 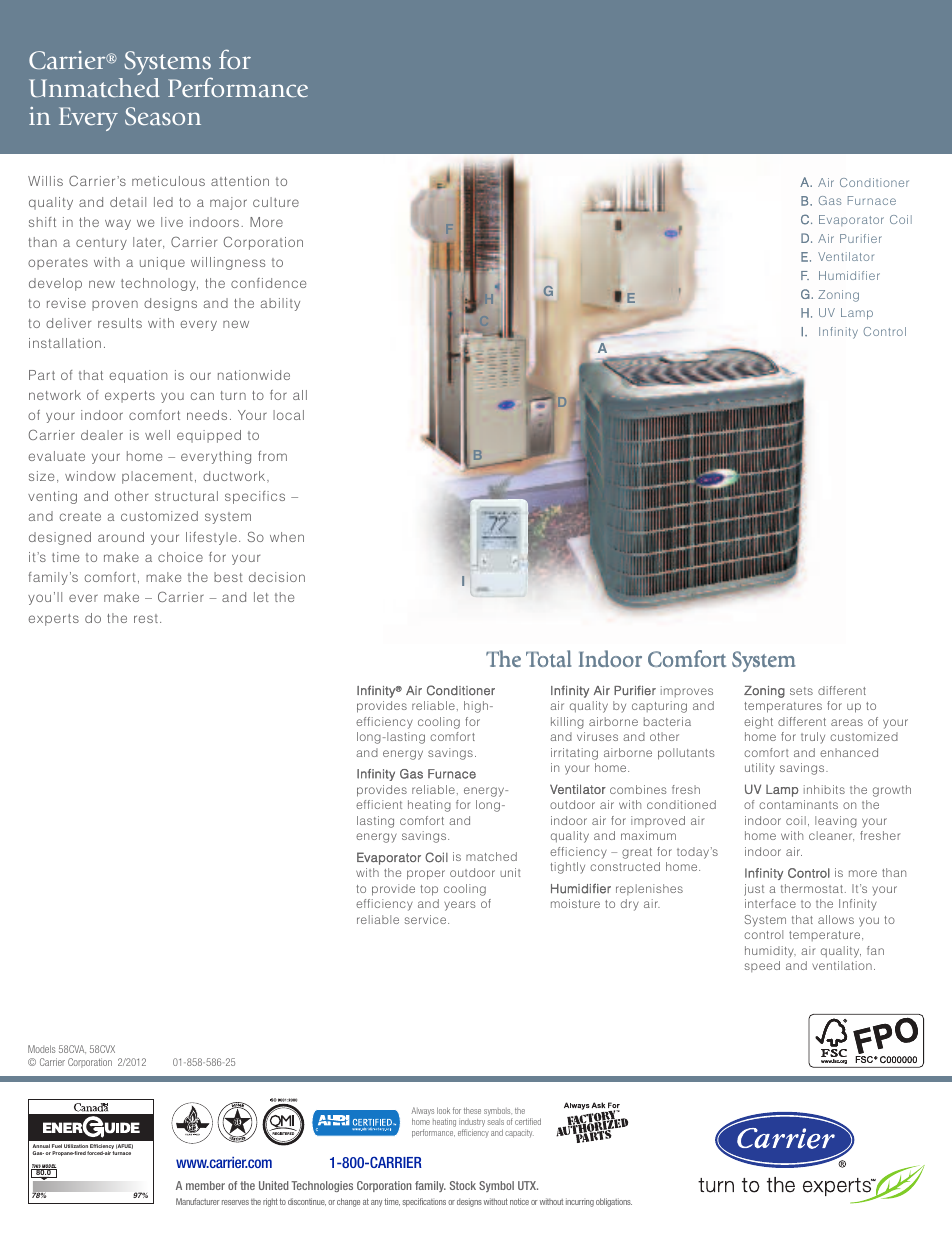 I want to click on Total, so click(x=548, y=658).
